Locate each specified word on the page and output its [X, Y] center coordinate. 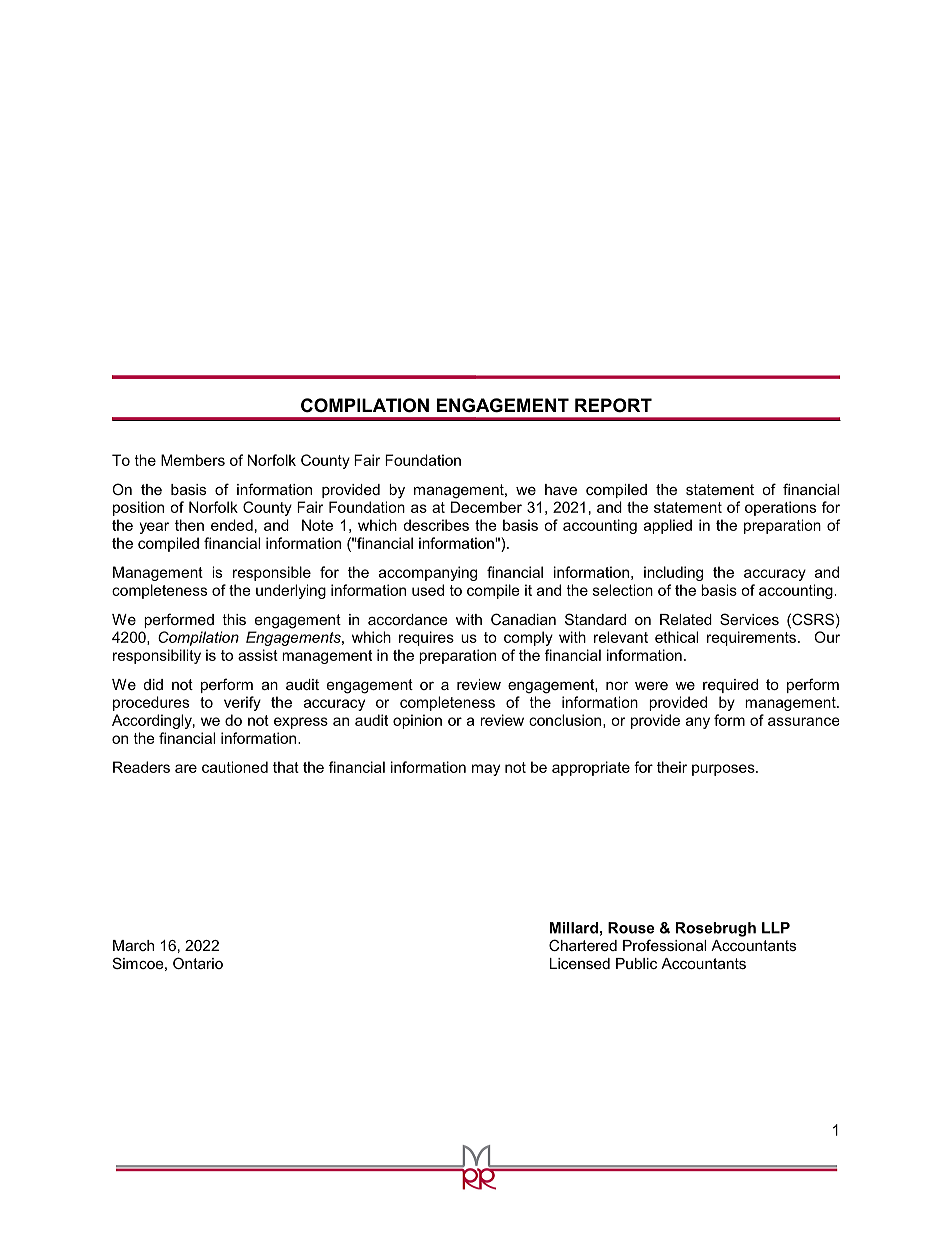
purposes [724, 770]
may [486, 770]
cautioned [235, 767]
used [428, 590]
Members [193, 460]
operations [780, 508]
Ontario [198, 963]
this [234, 619]
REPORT [613, 405]
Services [749, 619]
